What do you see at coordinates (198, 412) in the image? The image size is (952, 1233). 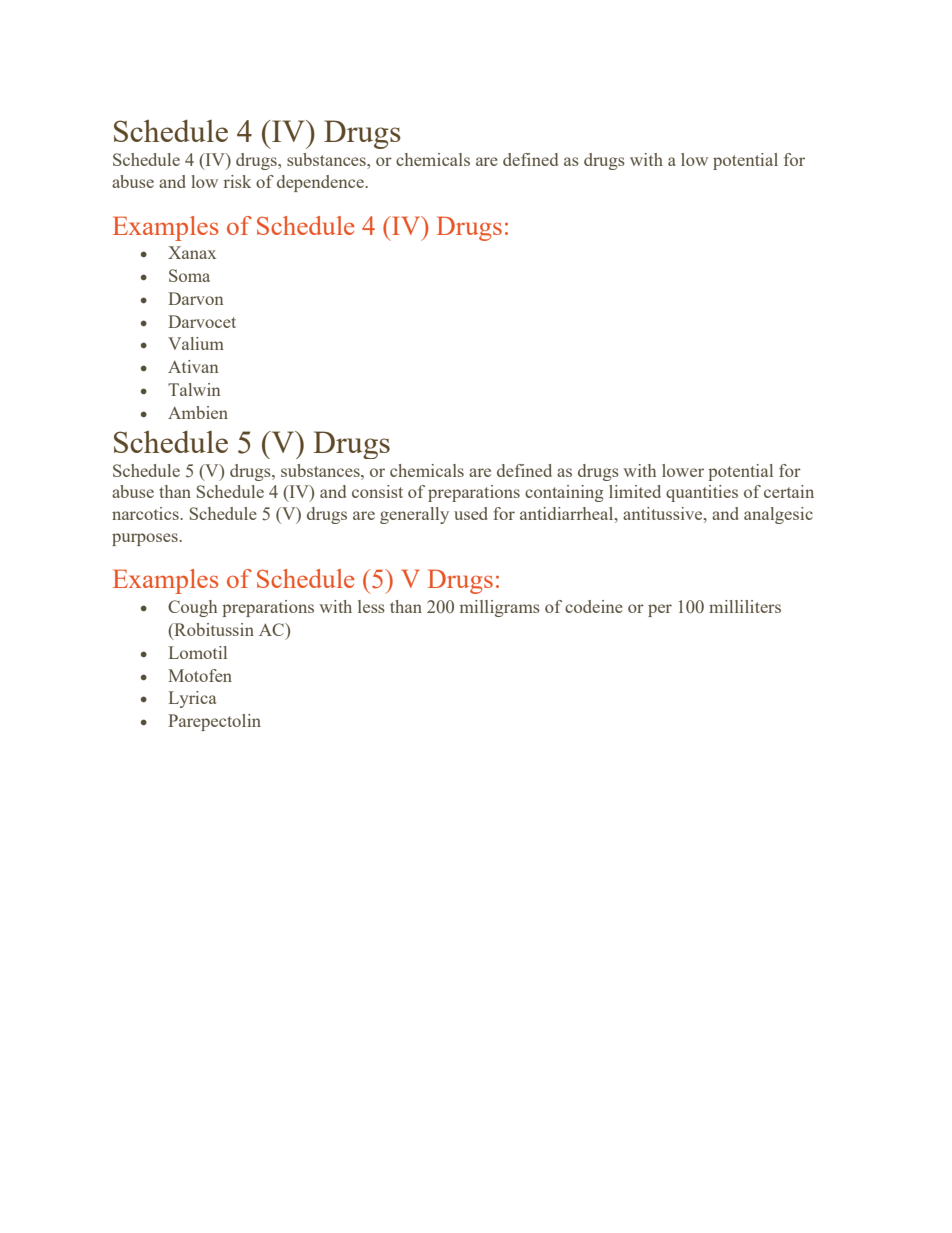 I see `Ambien` at bounding box center [198, 412].
